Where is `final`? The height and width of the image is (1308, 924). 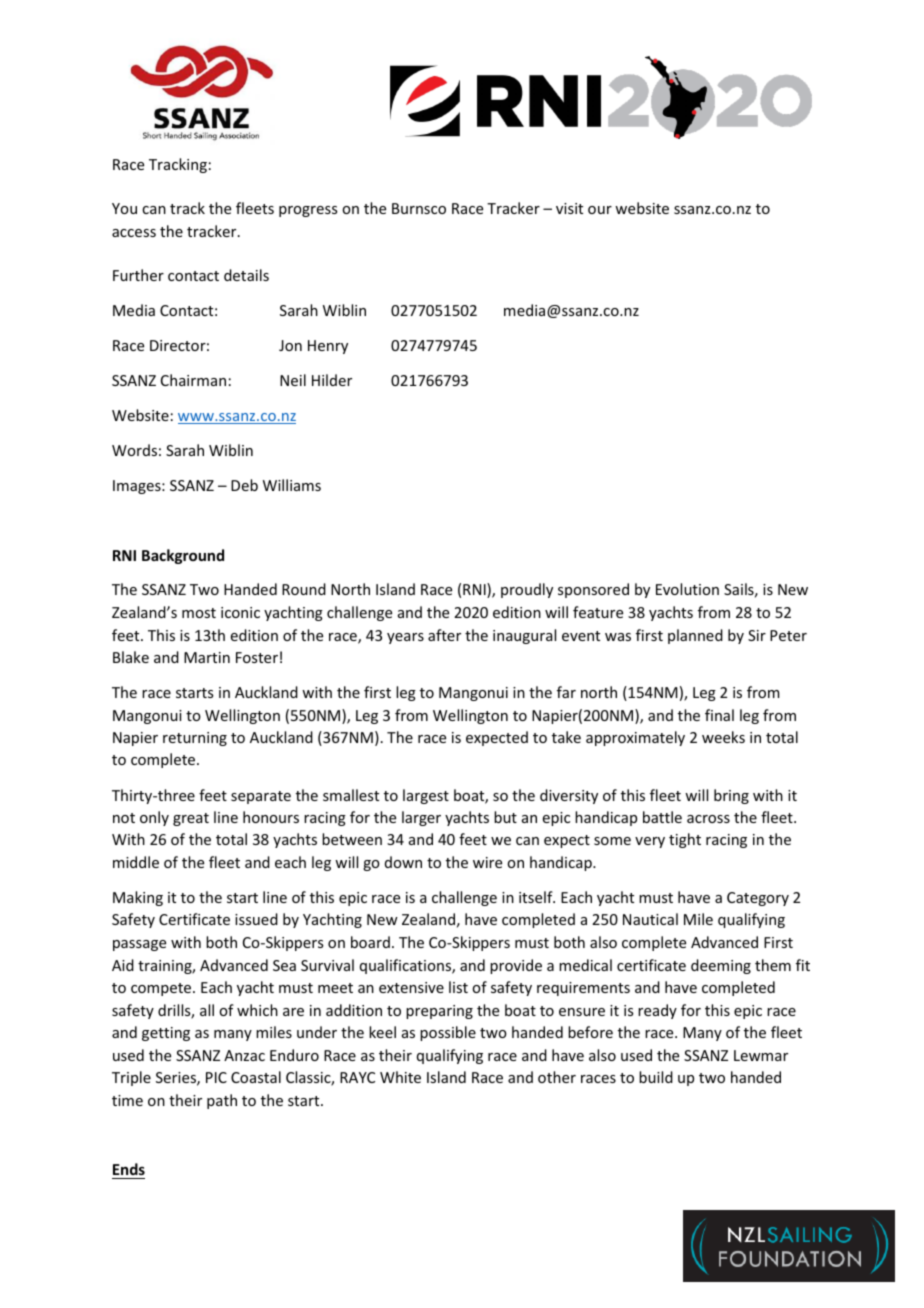
final is located at coordinates (719, 715).
